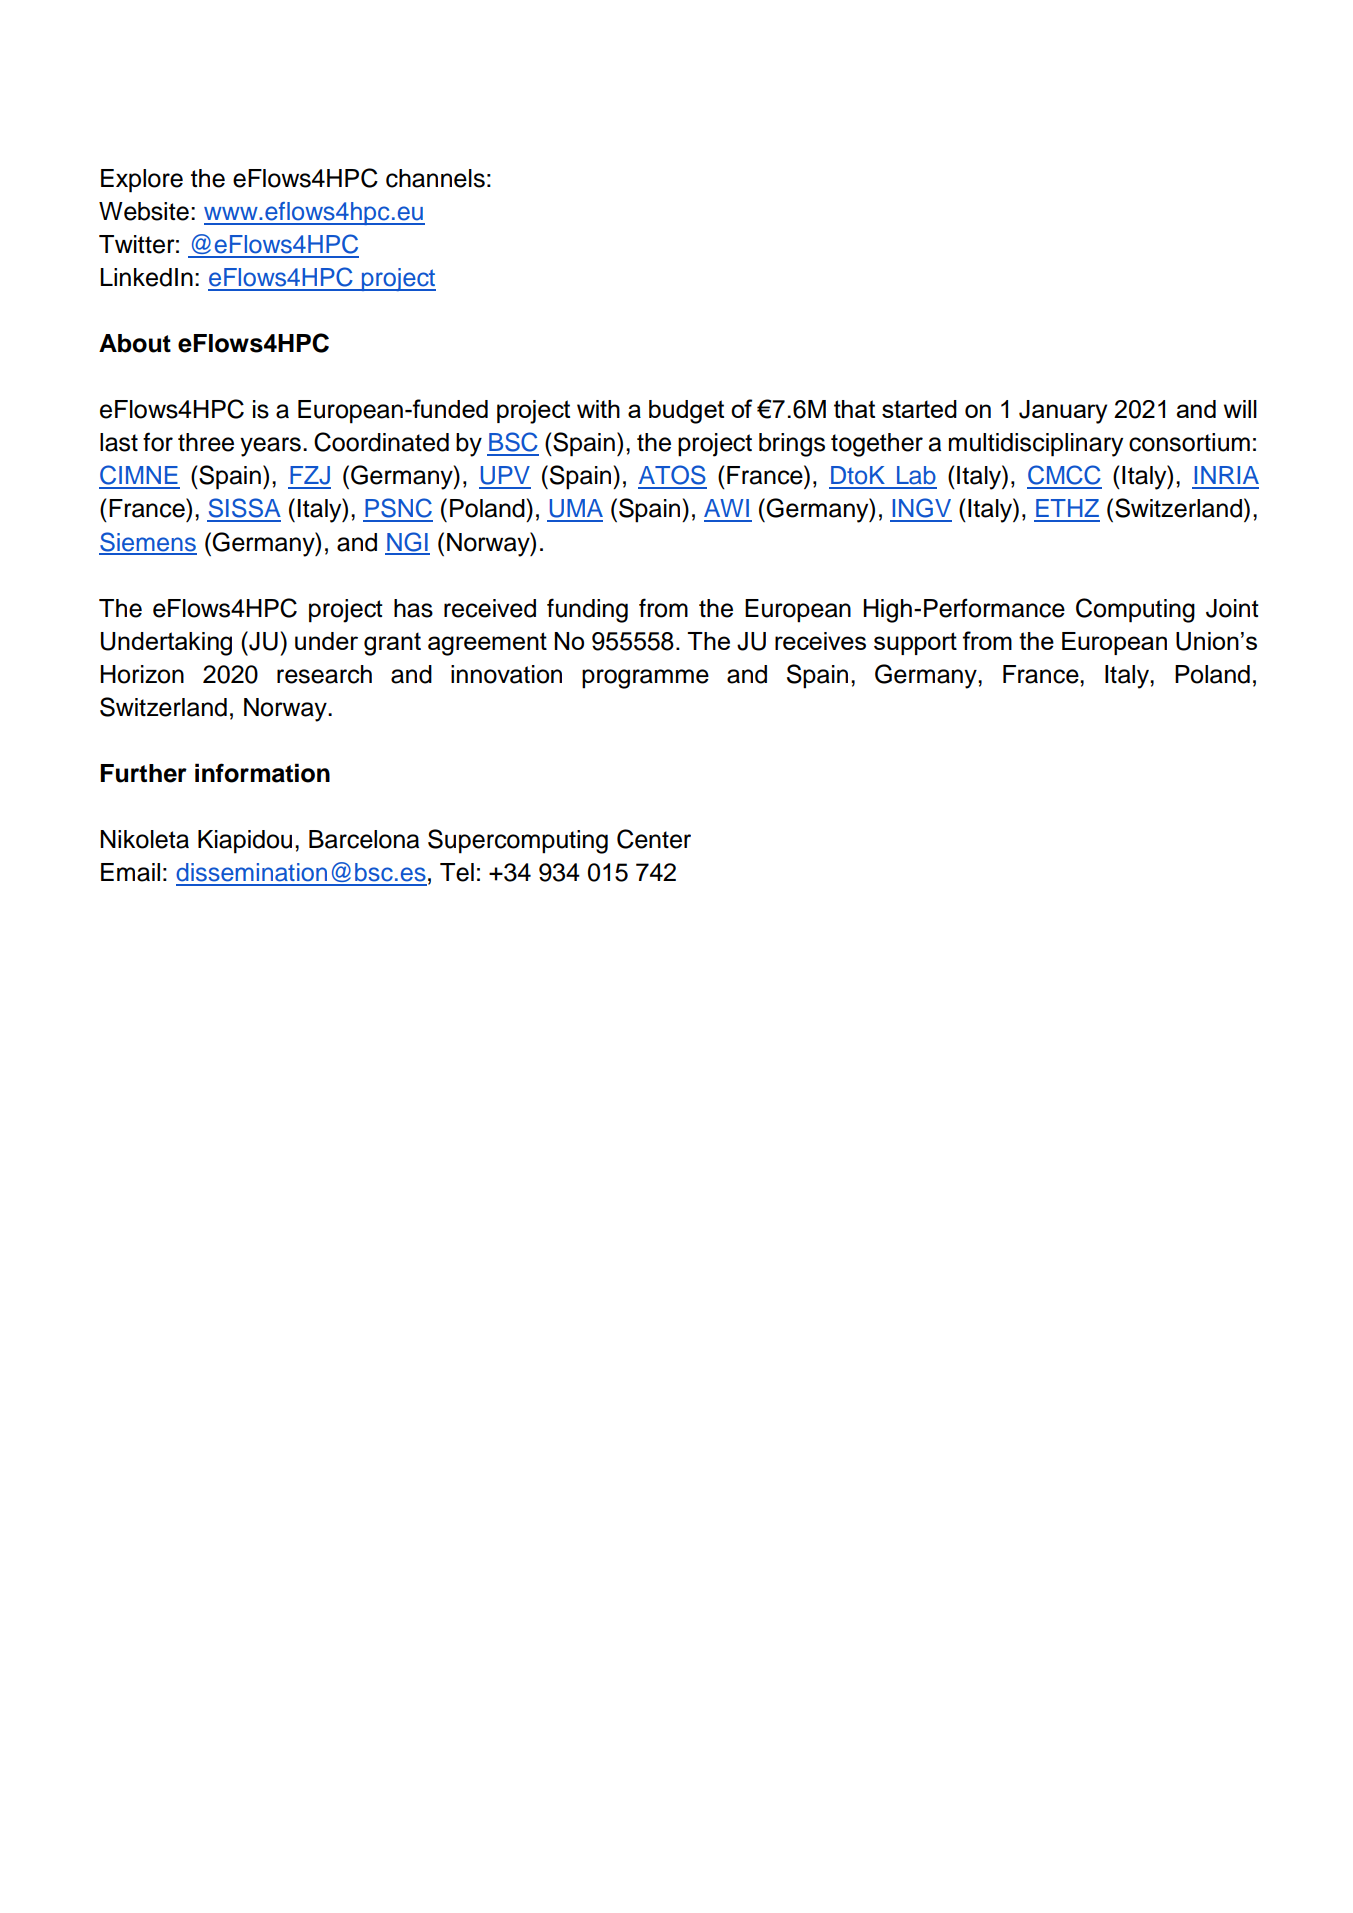 The image size is (1353, 1913). Describe the element at coordinates (324, 674) in the page. I see `research` at that location.
